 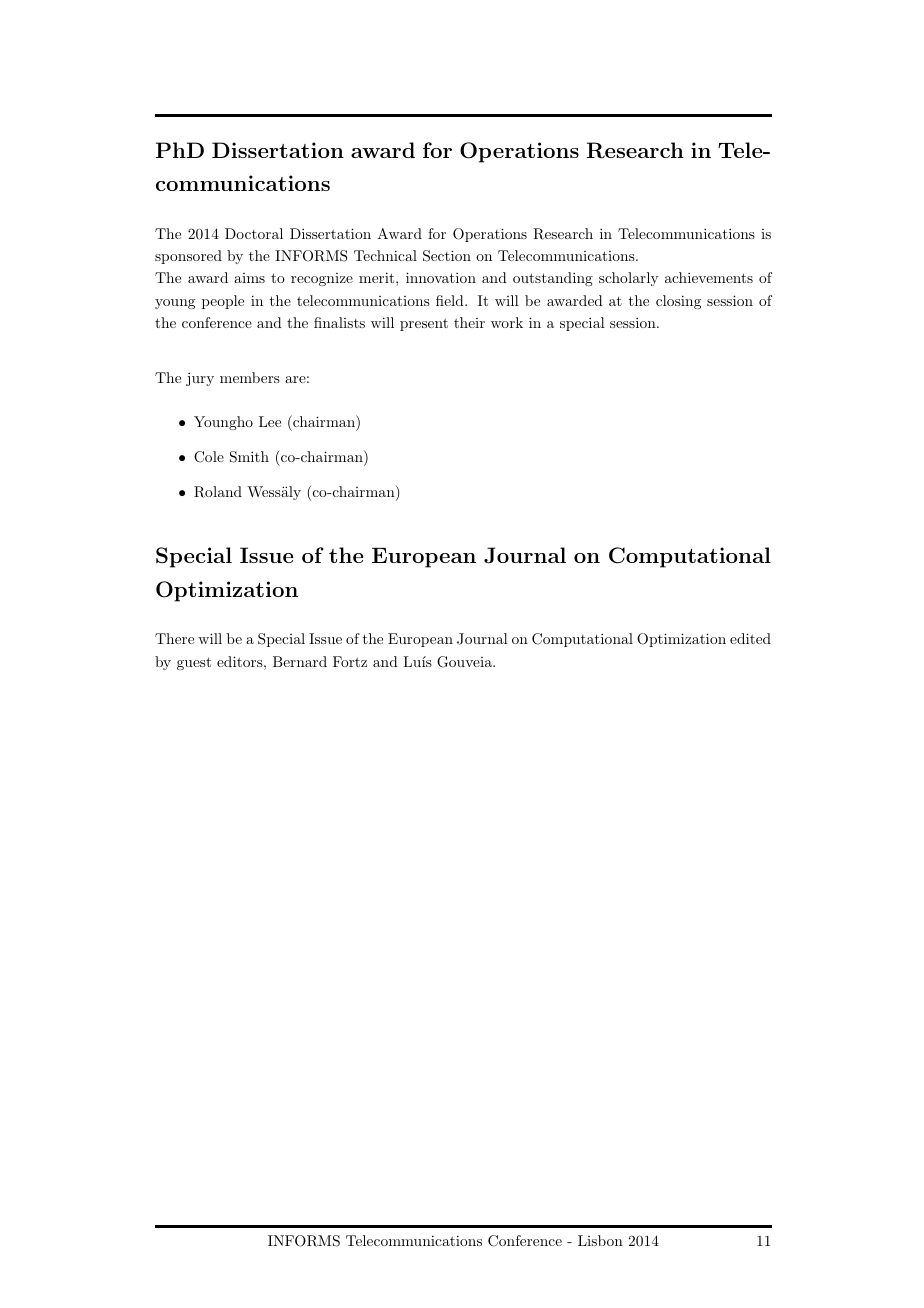 What do you see at coordinates (709, 277) in the page?
I see `achievements` at bounding box center [709, 277].
